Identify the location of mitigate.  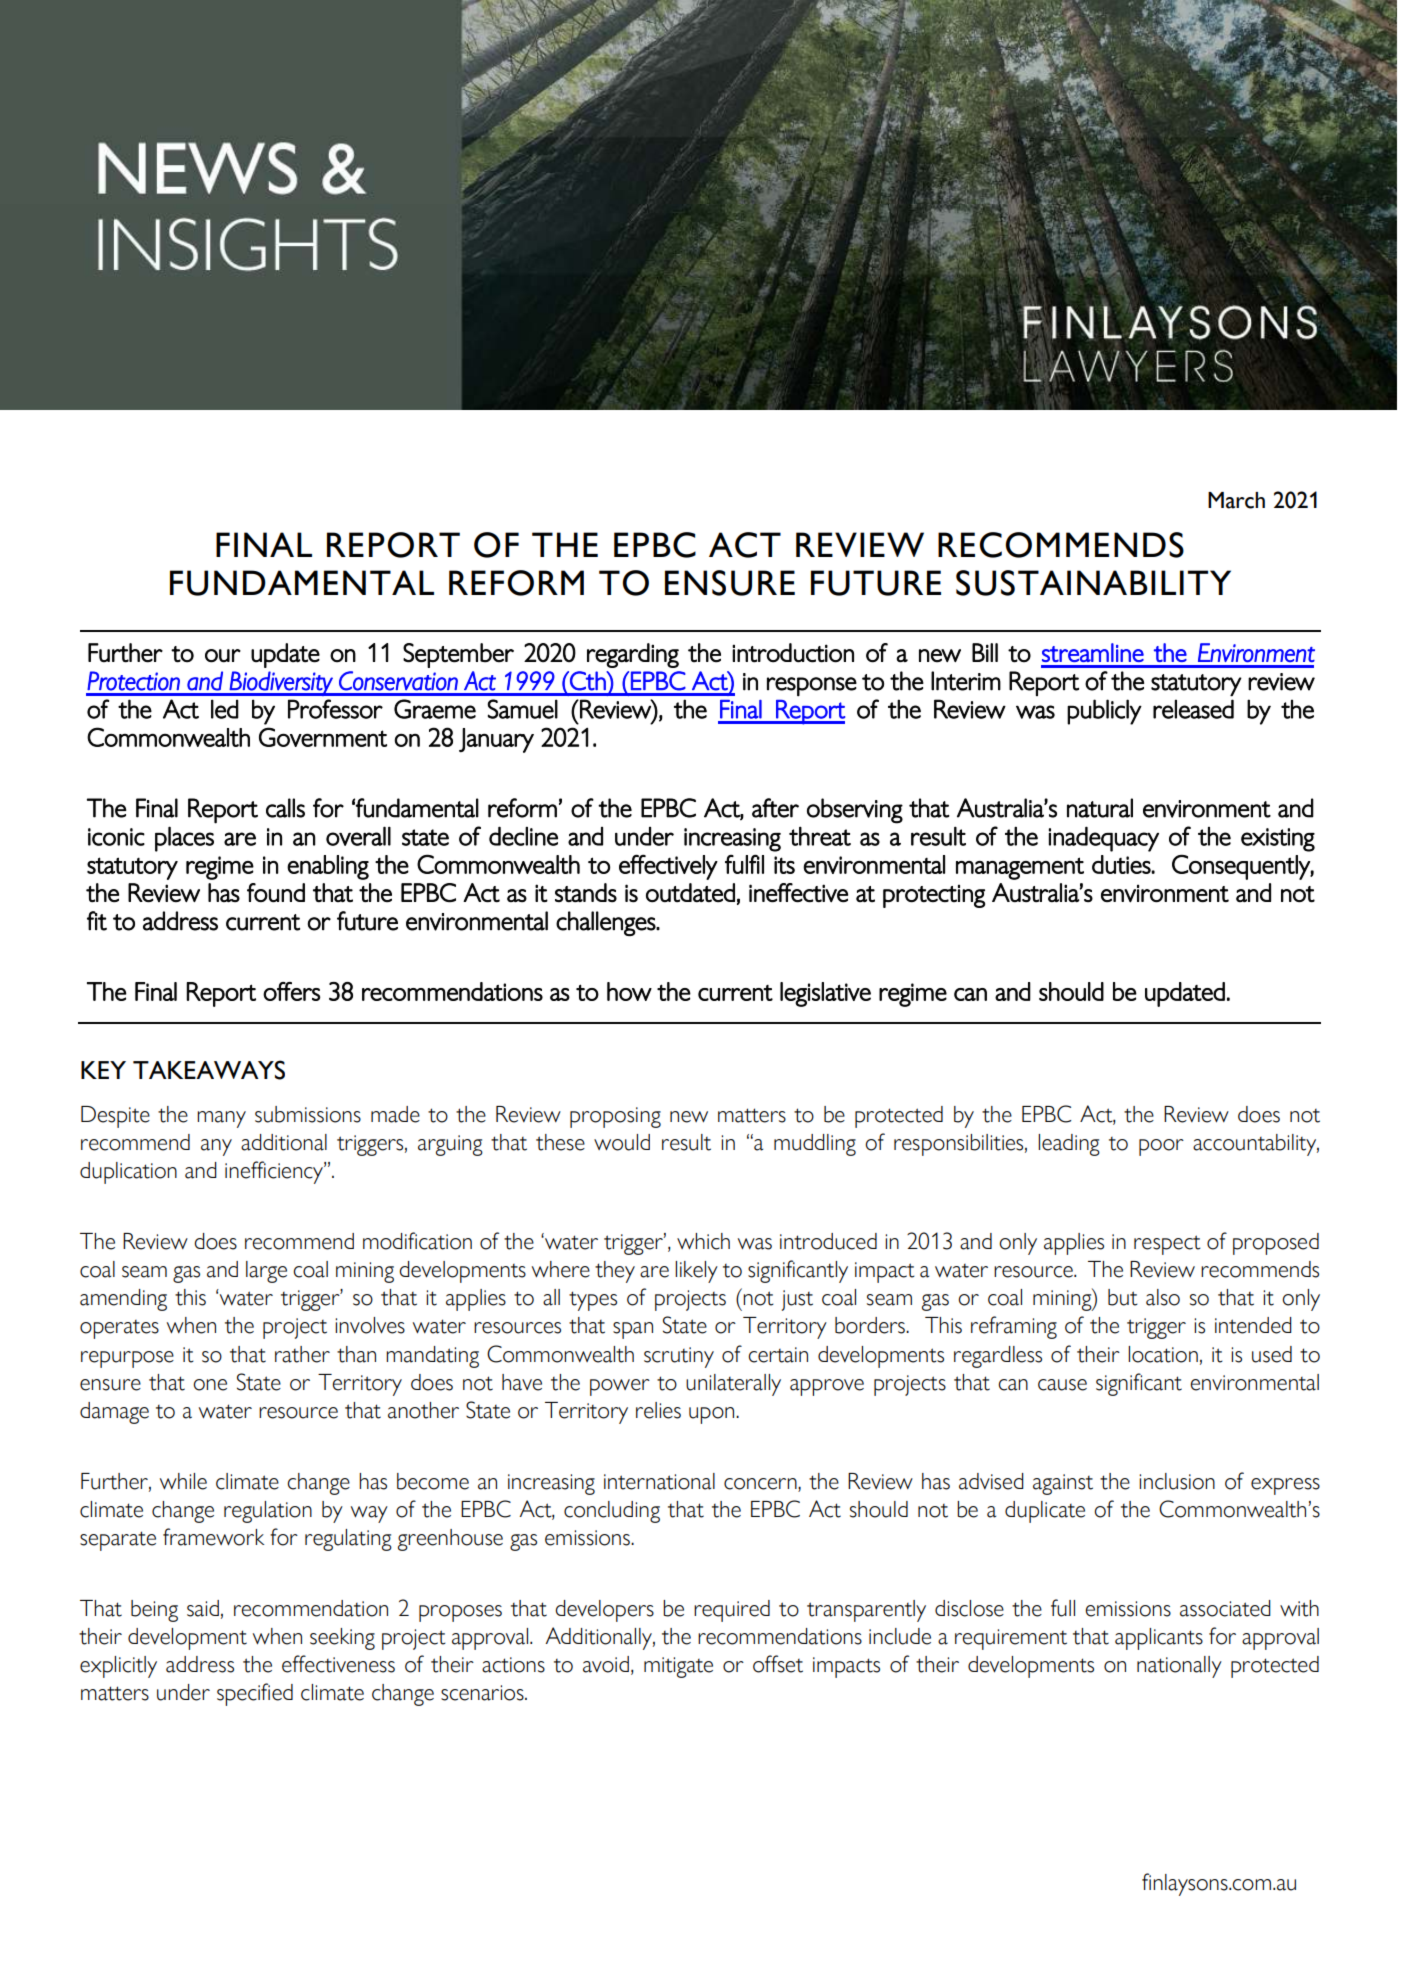
(678, 1667).
